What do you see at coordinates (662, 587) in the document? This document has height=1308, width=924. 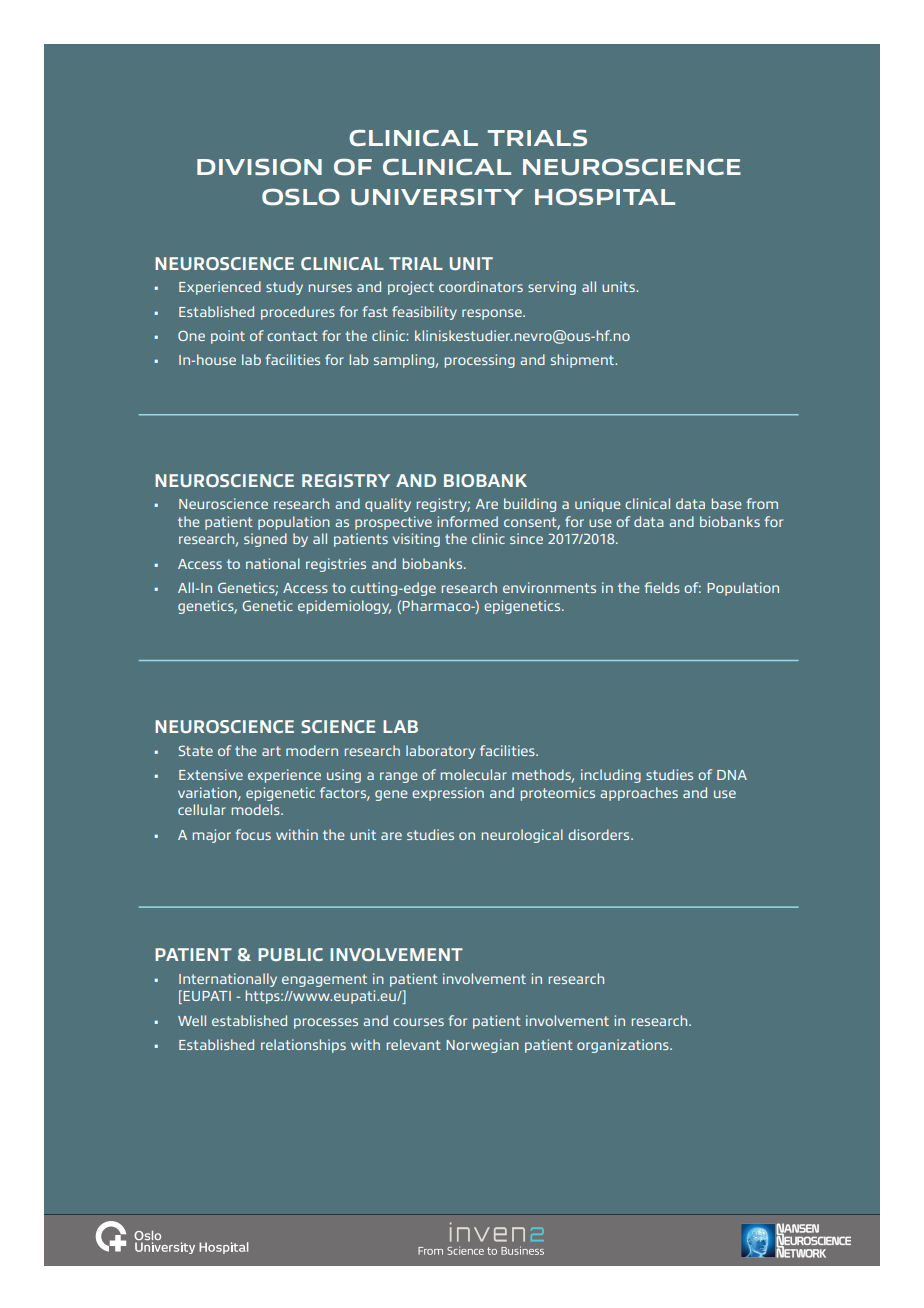 I see `fields` at bounding box center [662, 587].
